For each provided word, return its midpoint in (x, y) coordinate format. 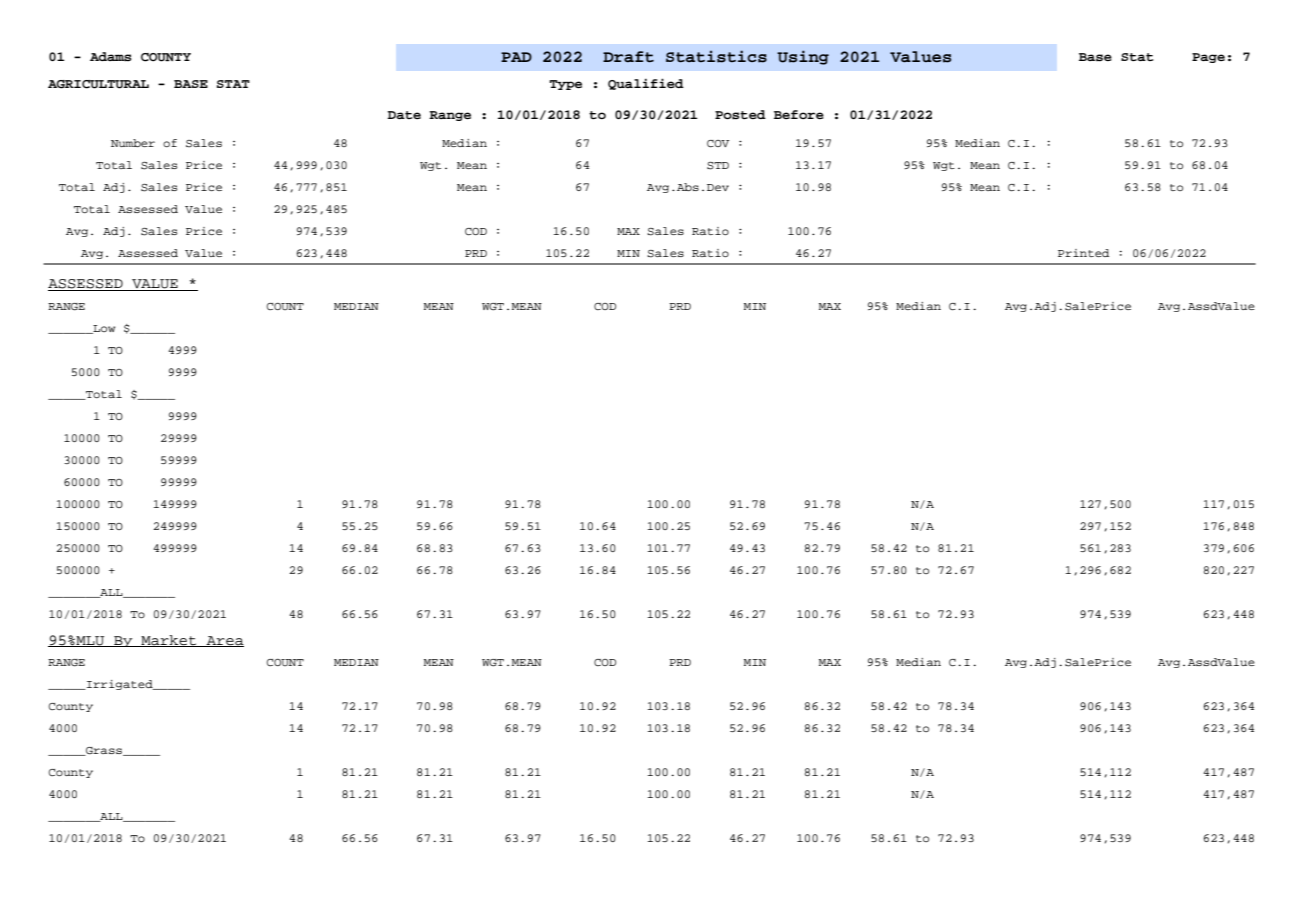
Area (224, 641)
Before (799, 114)
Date (404, 115)
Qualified (646, 84)
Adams (110, 57)
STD (718, 166)
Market (169, 641)
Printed (1083, 253)
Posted (740, 115)
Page (1208, 58)
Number (133, 143)
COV (718, 144)
